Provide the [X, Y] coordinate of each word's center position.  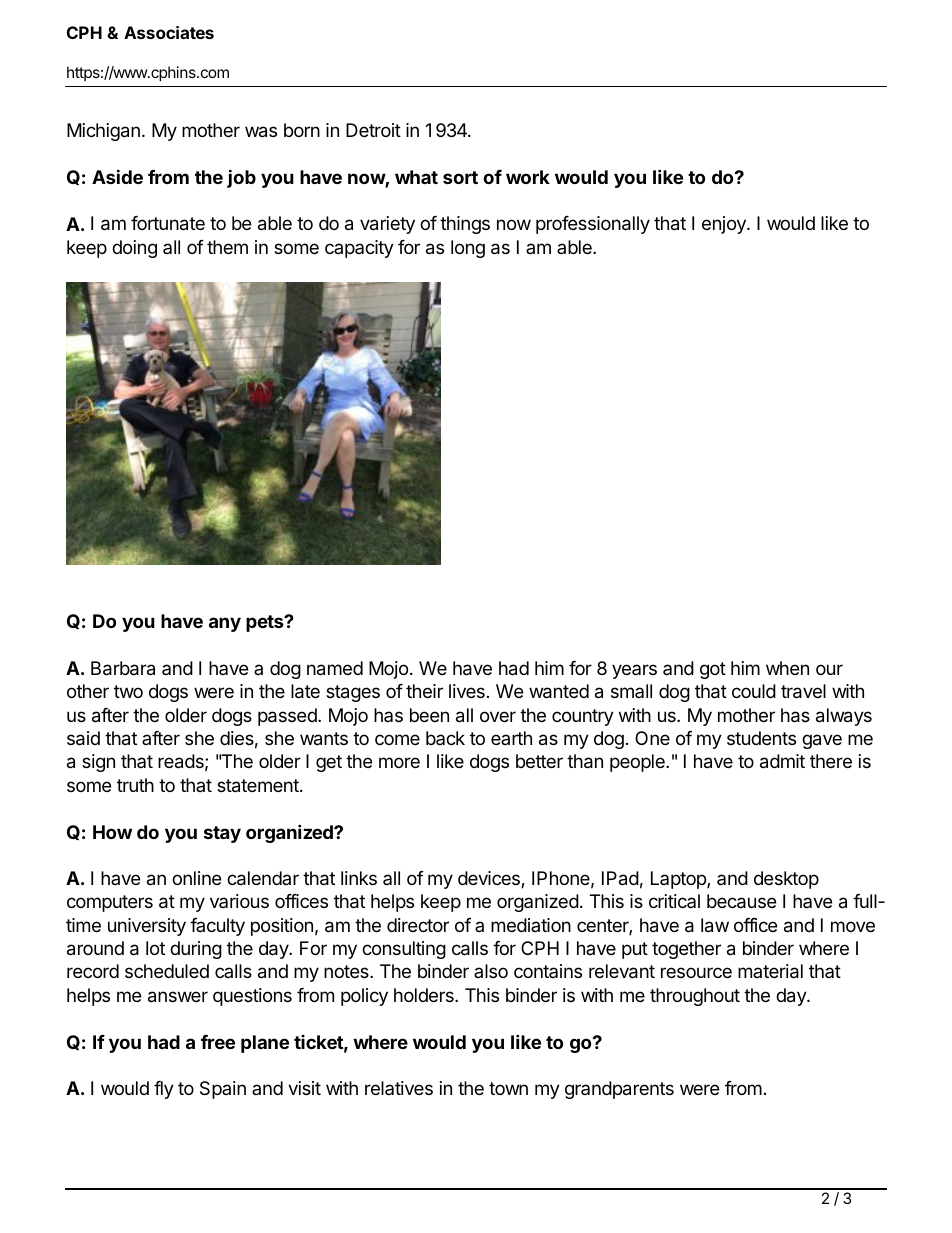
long [468, 249]
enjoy [725, 225]
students [761, 738]
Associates [169, 32]
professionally [593, 225]
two [128, 691]
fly [164, 1090]
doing [134, 249]
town [508, 1088]
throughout [695, 997]
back [445, 738]
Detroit [373, 130]
